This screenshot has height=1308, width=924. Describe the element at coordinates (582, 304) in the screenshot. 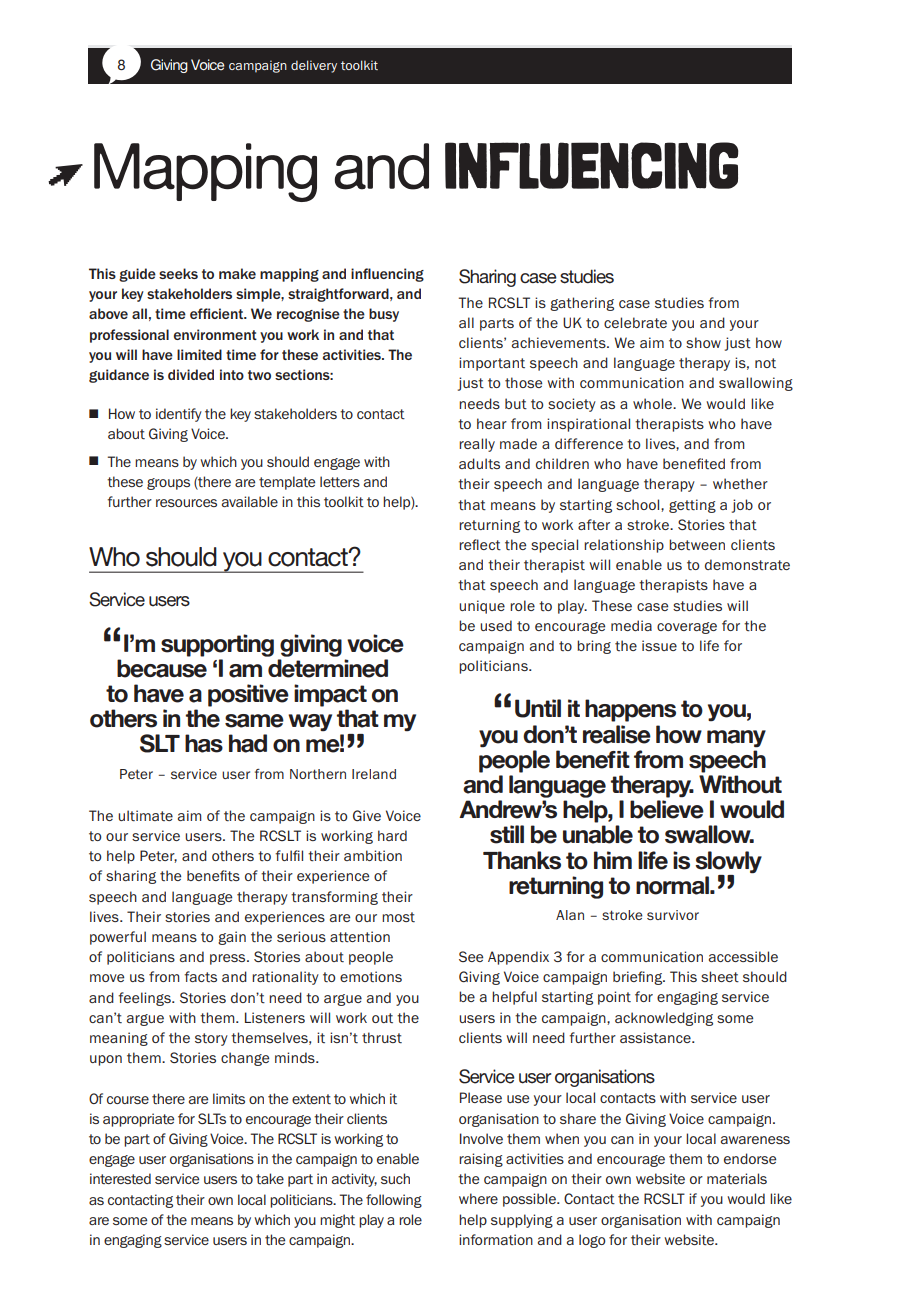

I see `gathering` at that location.
